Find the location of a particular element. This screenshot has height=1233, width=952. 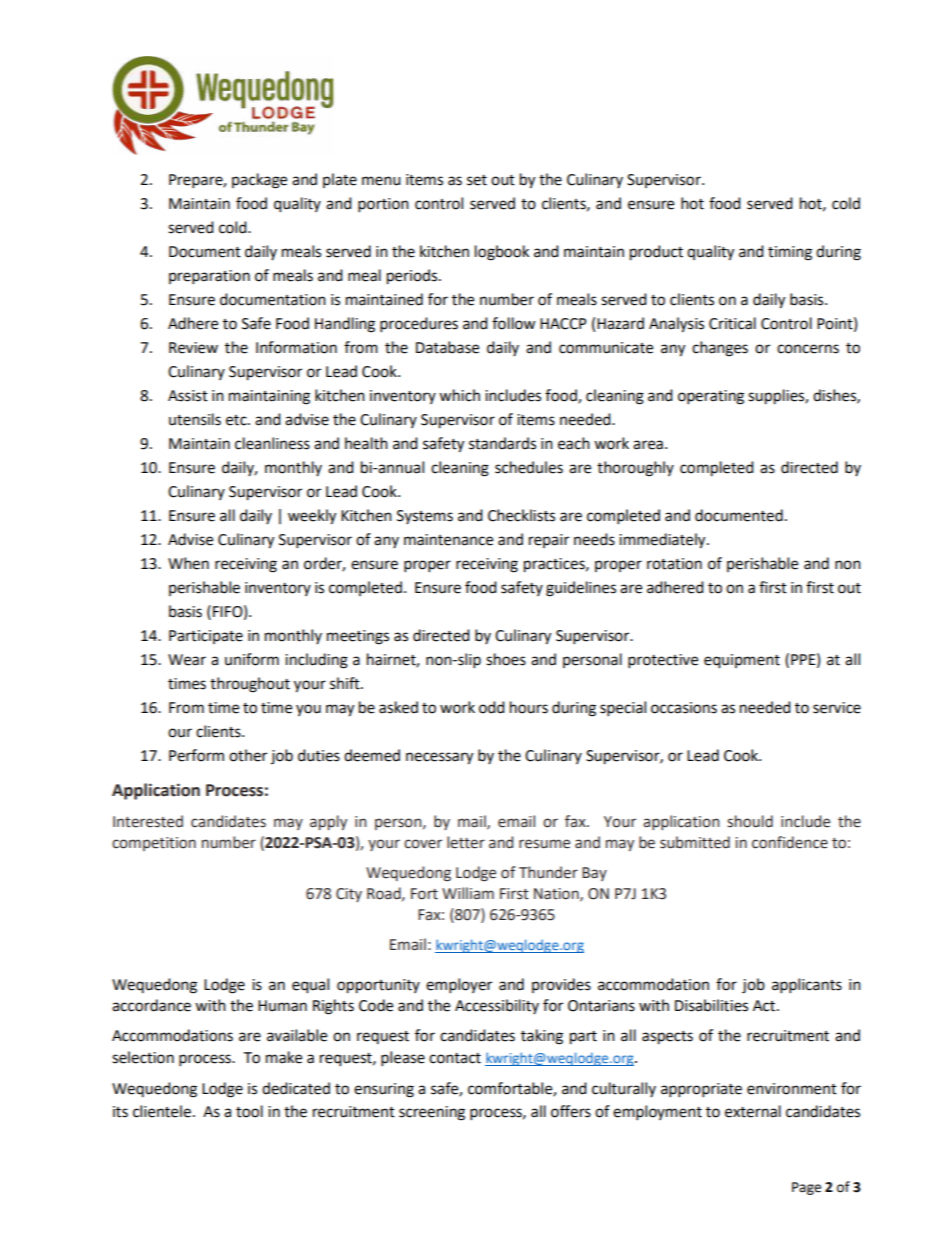

Wear is located at coordinates (187, 660).
